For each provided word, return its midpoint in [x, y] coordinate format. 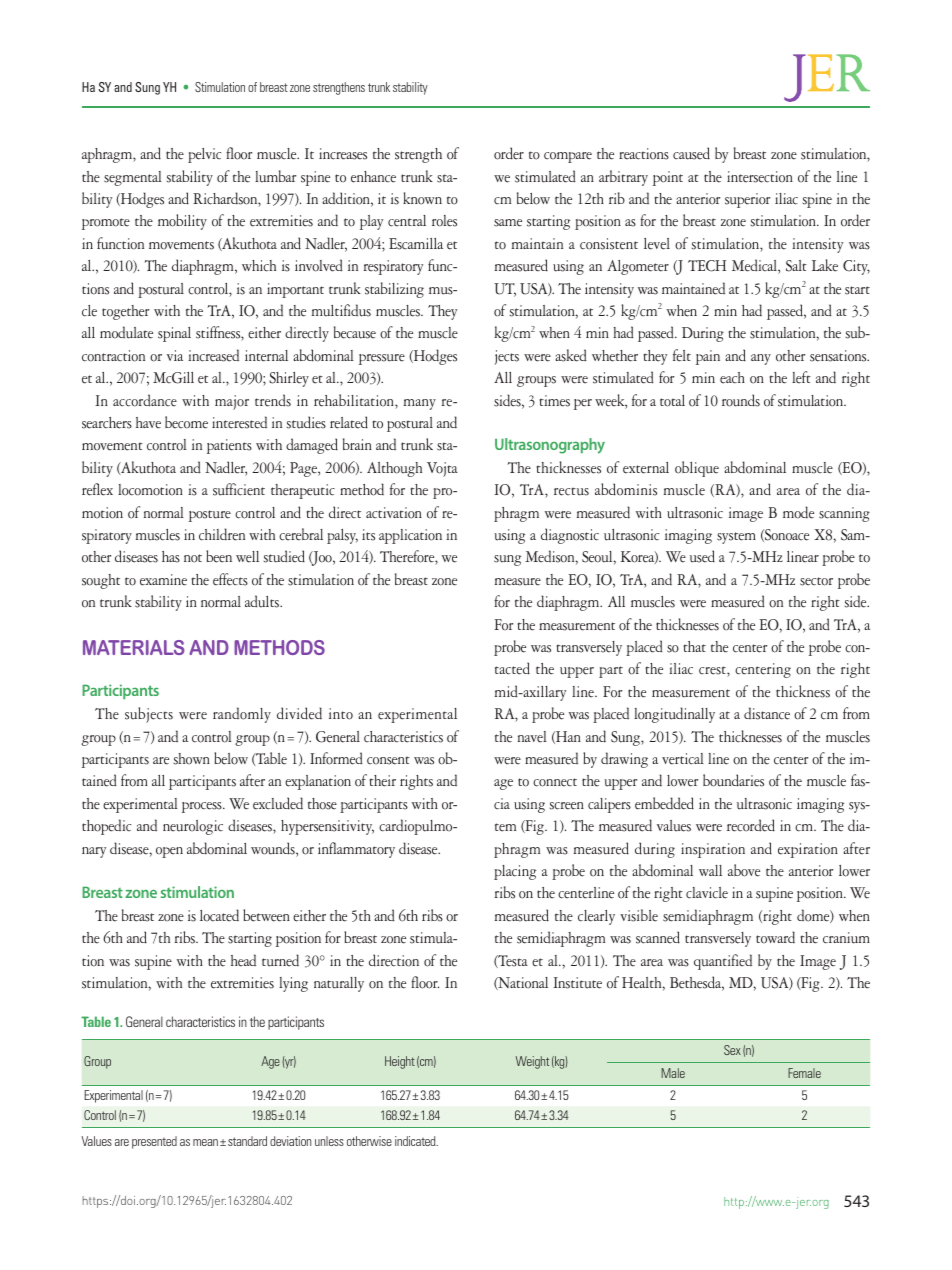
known [422, 198]
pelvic [204, 155]
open [169, 852]
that [695, 646]
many [420, 404]
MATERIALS [134, 647]
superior [747, 200]
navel [532, 737]
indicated [416, 1141]
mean [205, 1142]
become [186, 422]
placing [515, 872]
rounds [741, 400]
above [744, 870]
